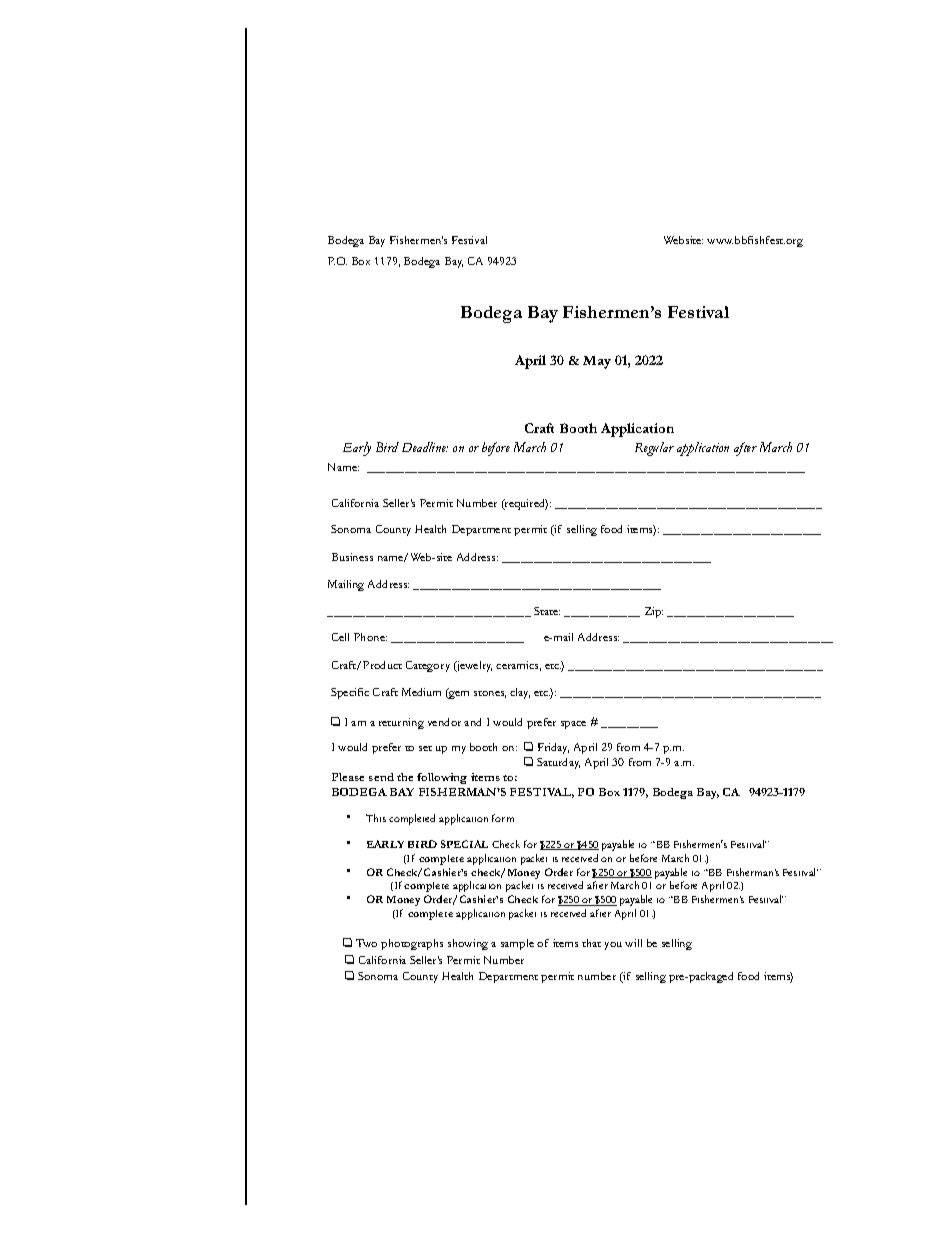  I want to click on May, so click(597, 362).
